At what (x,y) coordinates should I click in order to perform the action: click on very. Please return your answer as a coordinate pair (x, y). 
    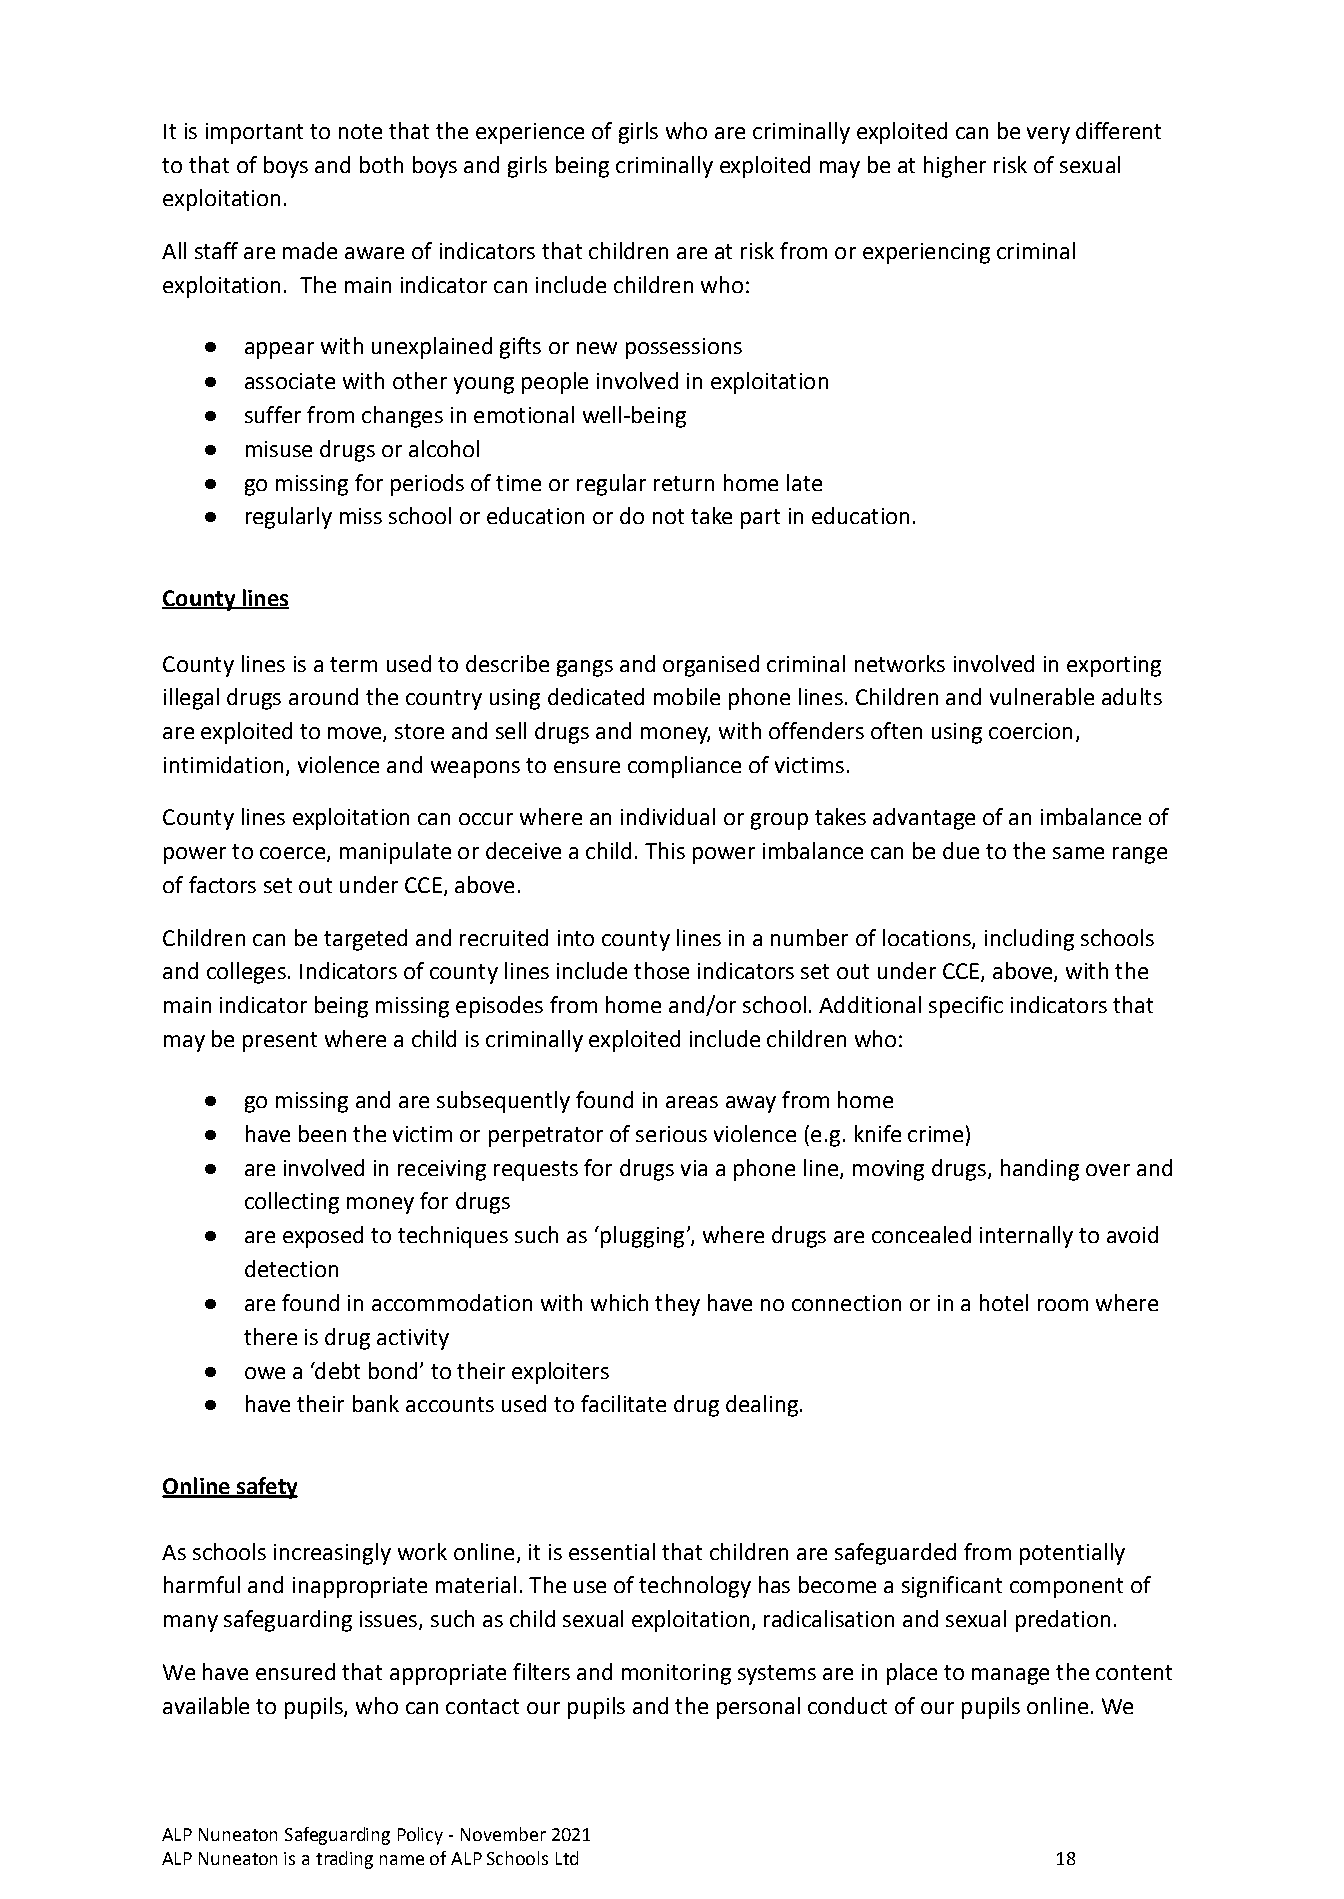
    Looking at the image, I should click on (1048, 135).
